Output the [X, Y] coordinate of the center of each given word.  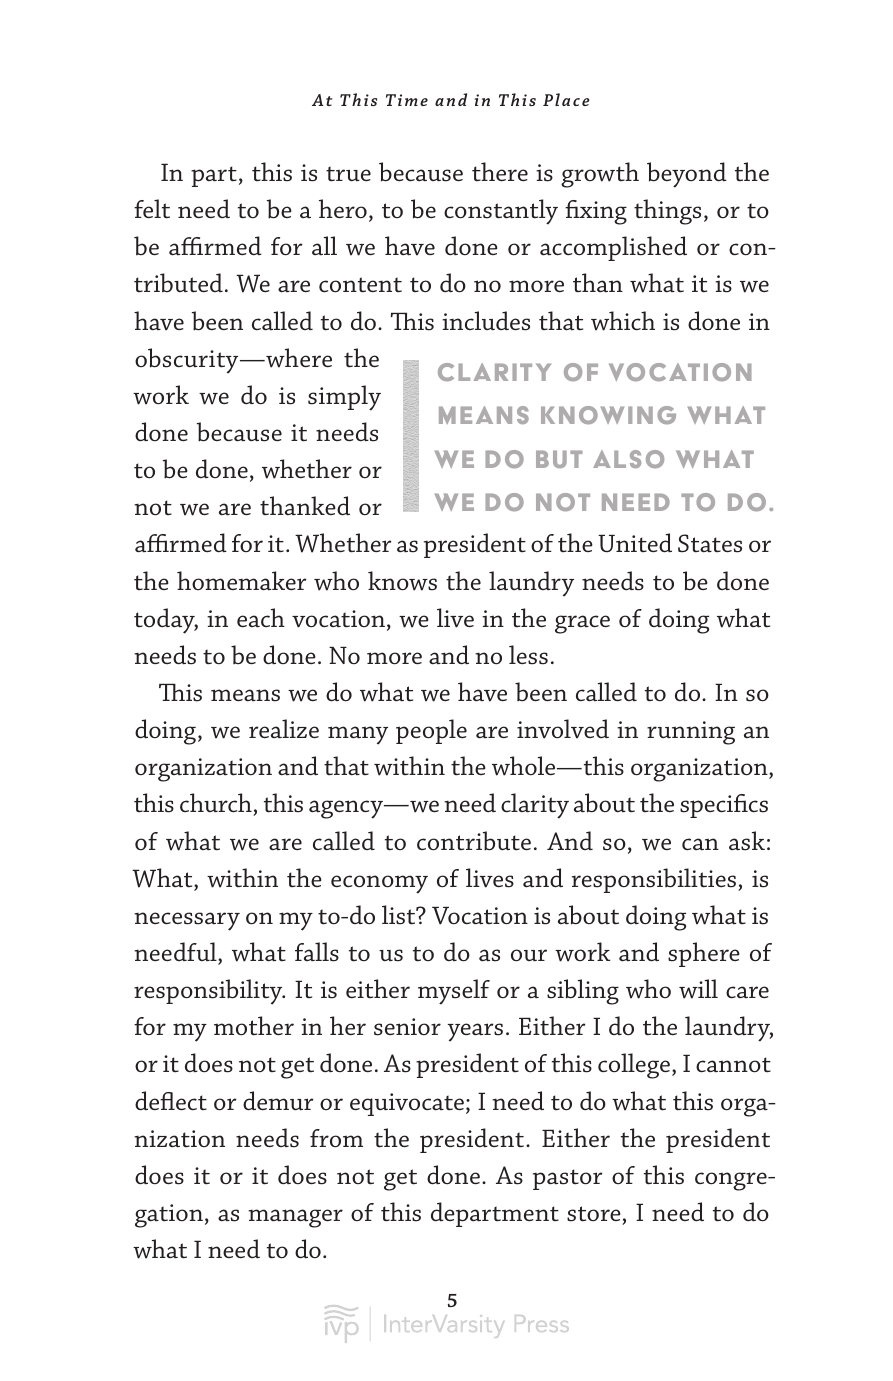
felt [152, 209]
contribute [474, 841]
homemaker [242, 581]
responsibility [209, 992]
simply [344, 398]
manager [295, 1218]
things [667, 212]
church [217, 804]
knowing [608, 415]
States [710, 543]
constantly [501, 212]
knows [402, 581]
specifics [724, 806]
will [698, 989]
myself [454, 992]
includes [486, 321]
